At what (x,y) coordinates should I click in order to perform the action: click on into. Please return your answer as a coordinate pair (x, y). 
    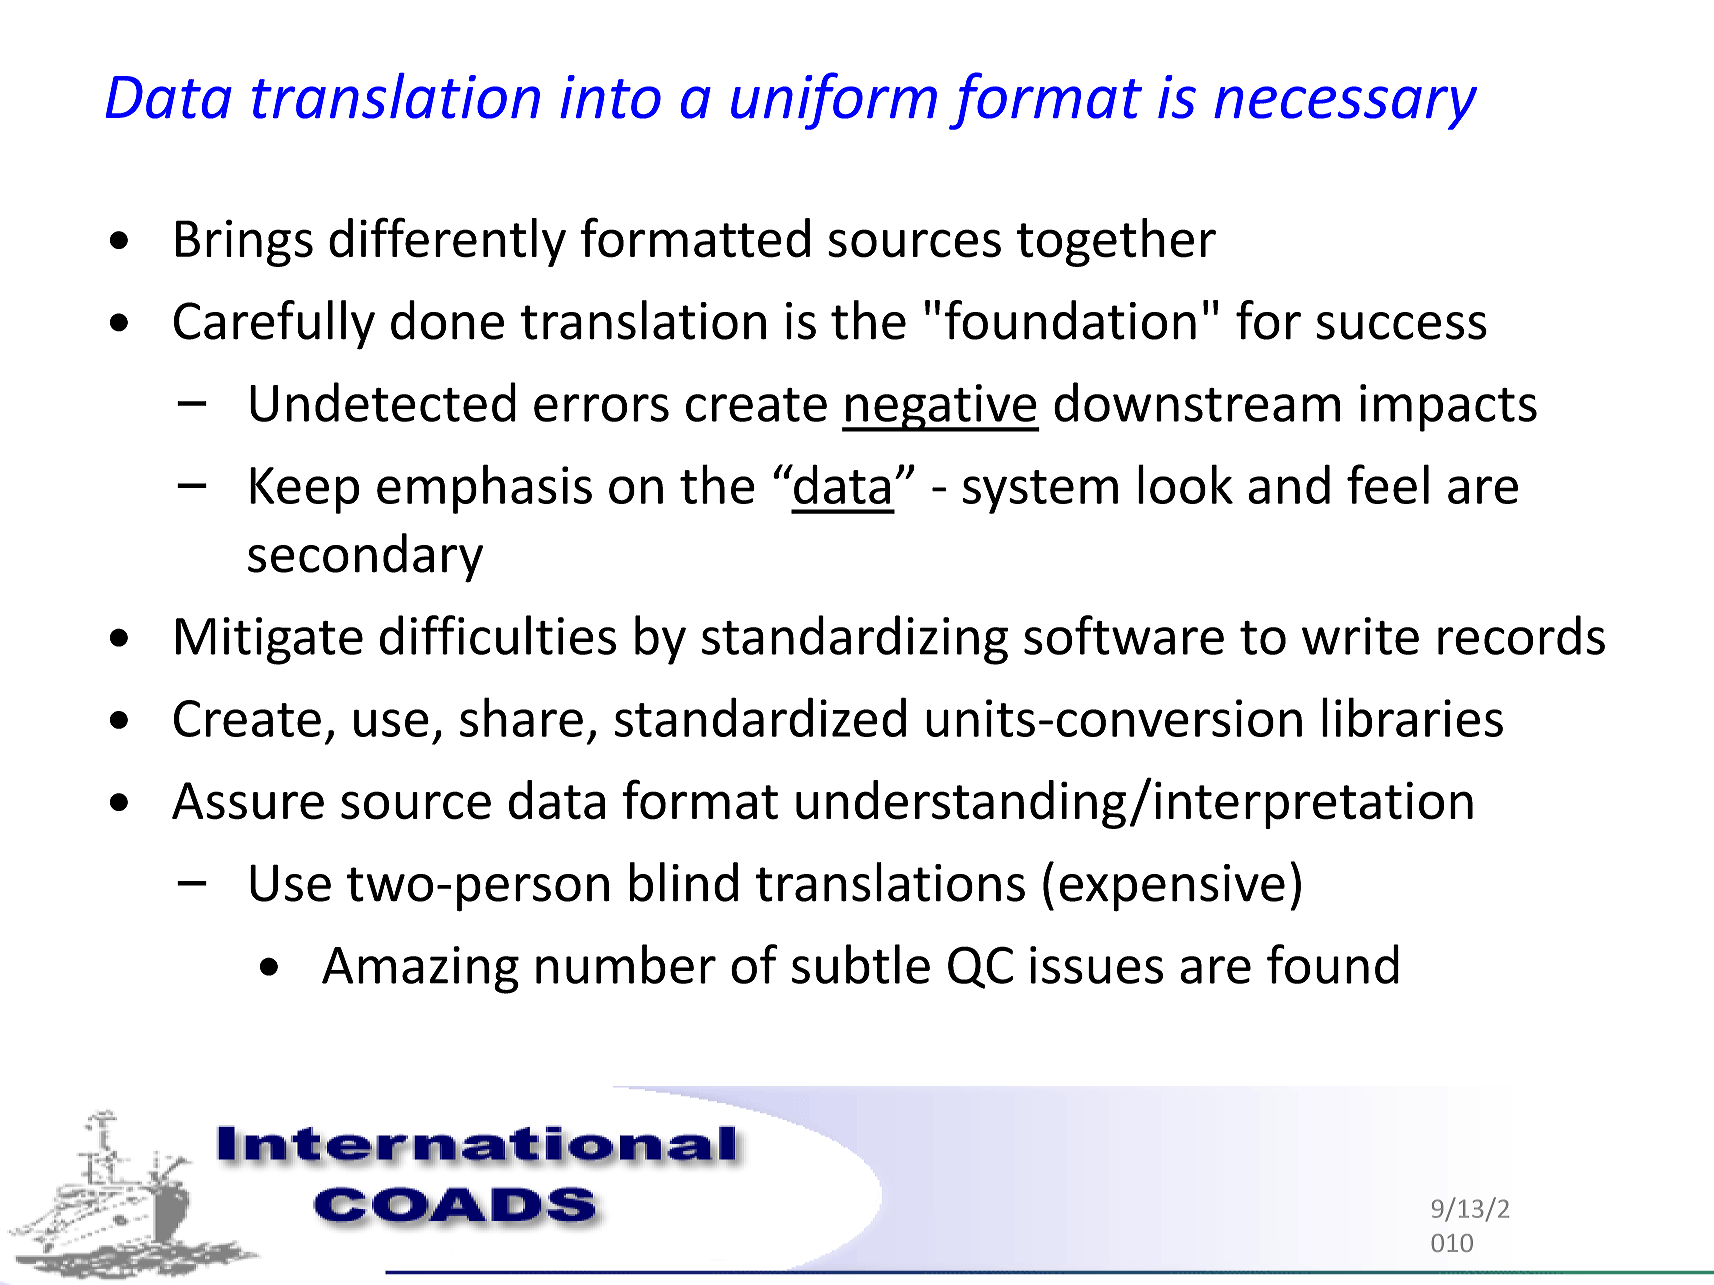
    Looking at the image, I should click on (610, 97).
